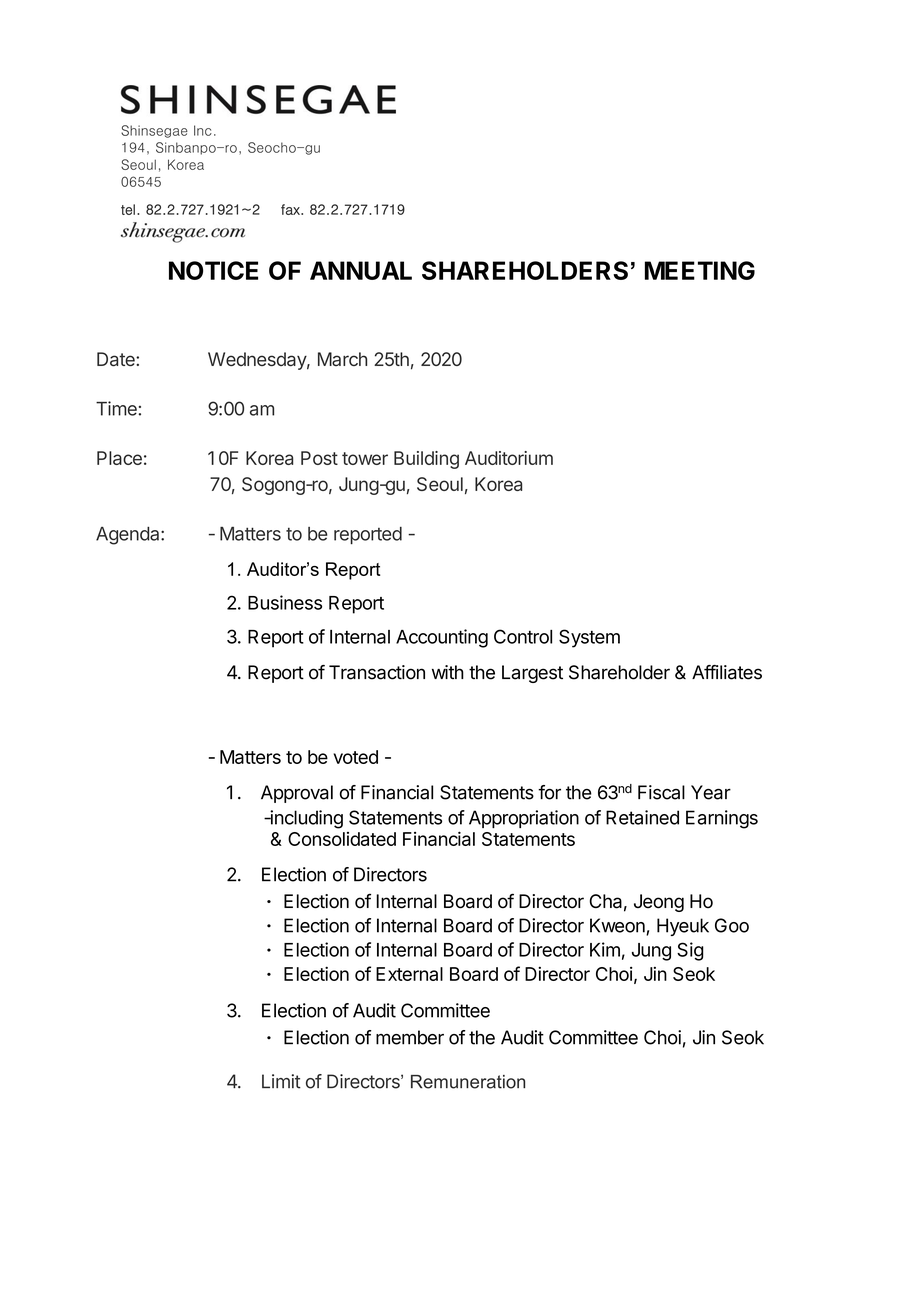 Image resolution: width=924 pixels, height=1308 pixels. I want to click on Affiliates, so click(727, 672).
